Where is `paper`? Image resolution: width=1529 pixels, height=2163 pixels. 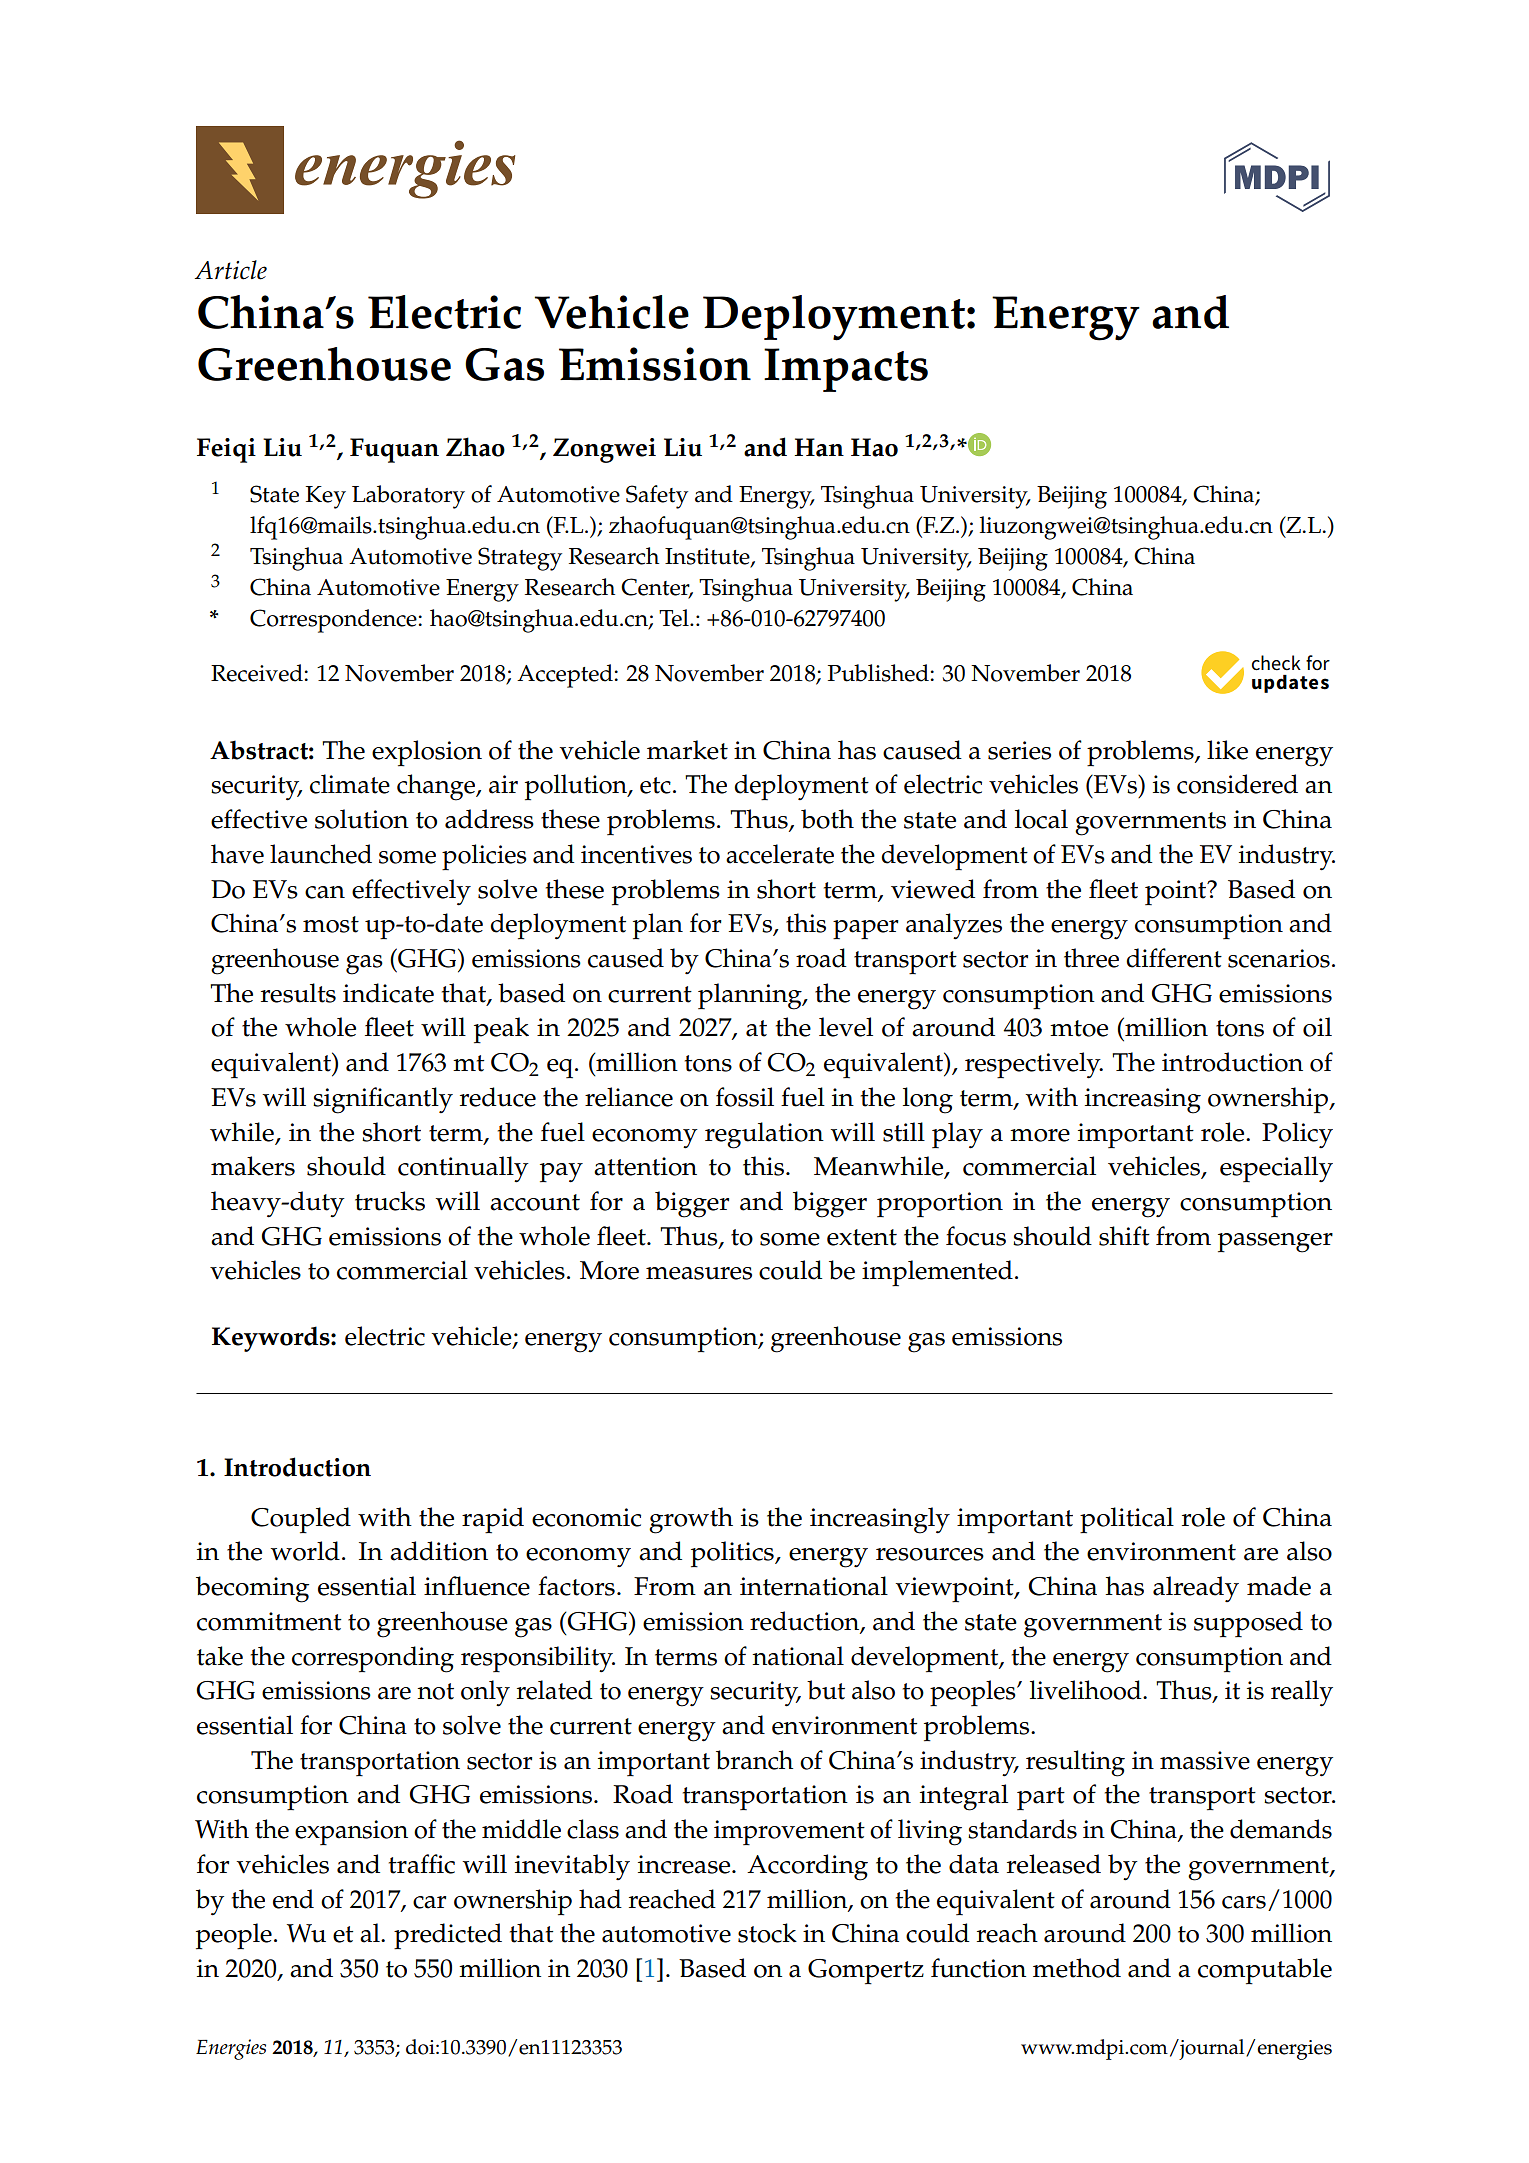 paper is located at coordinates (866, 930).
